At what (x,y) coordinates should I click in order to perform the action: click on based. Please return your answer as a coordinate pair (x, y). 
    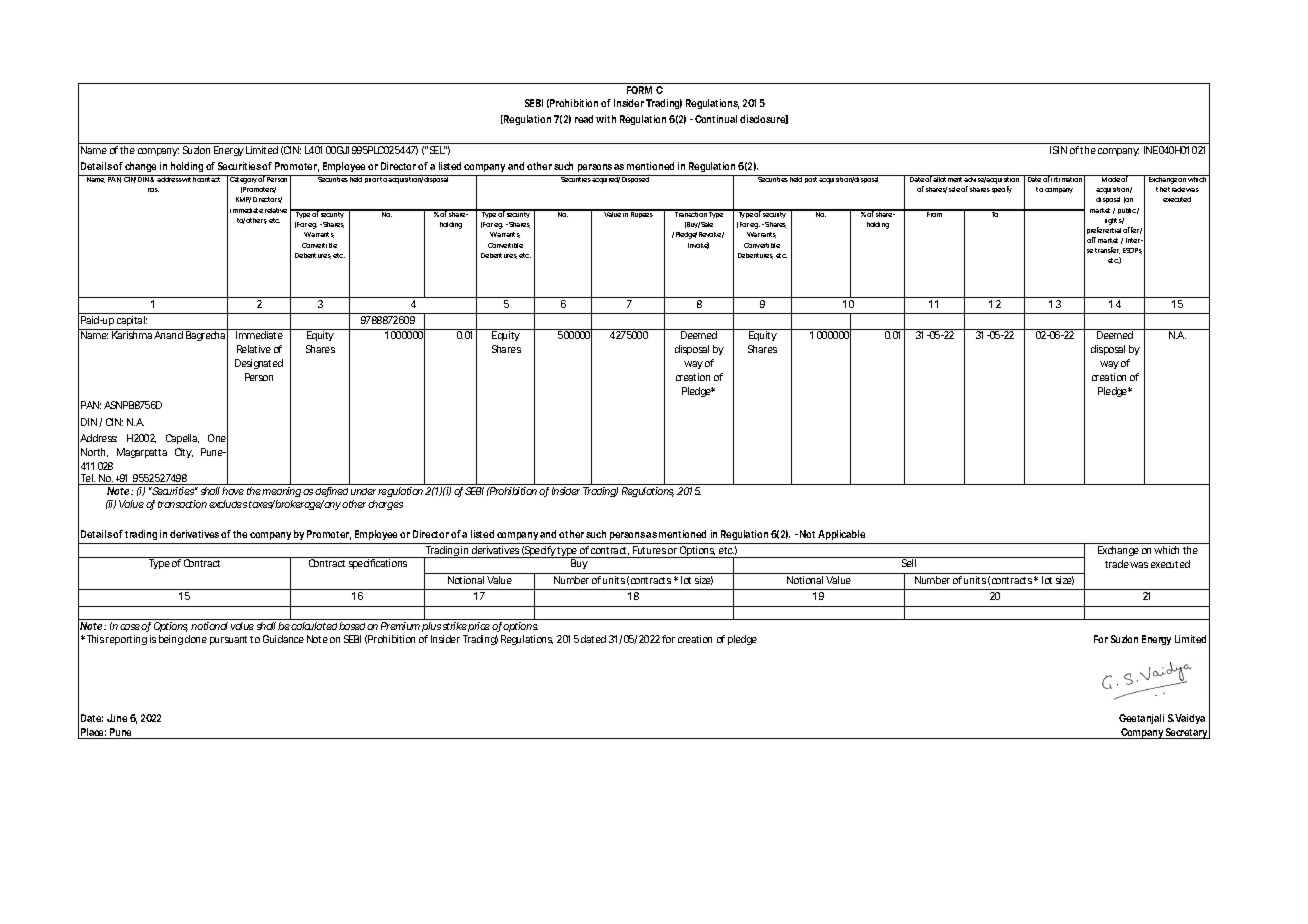
    Looking at the image, I should click on (352, 626).
